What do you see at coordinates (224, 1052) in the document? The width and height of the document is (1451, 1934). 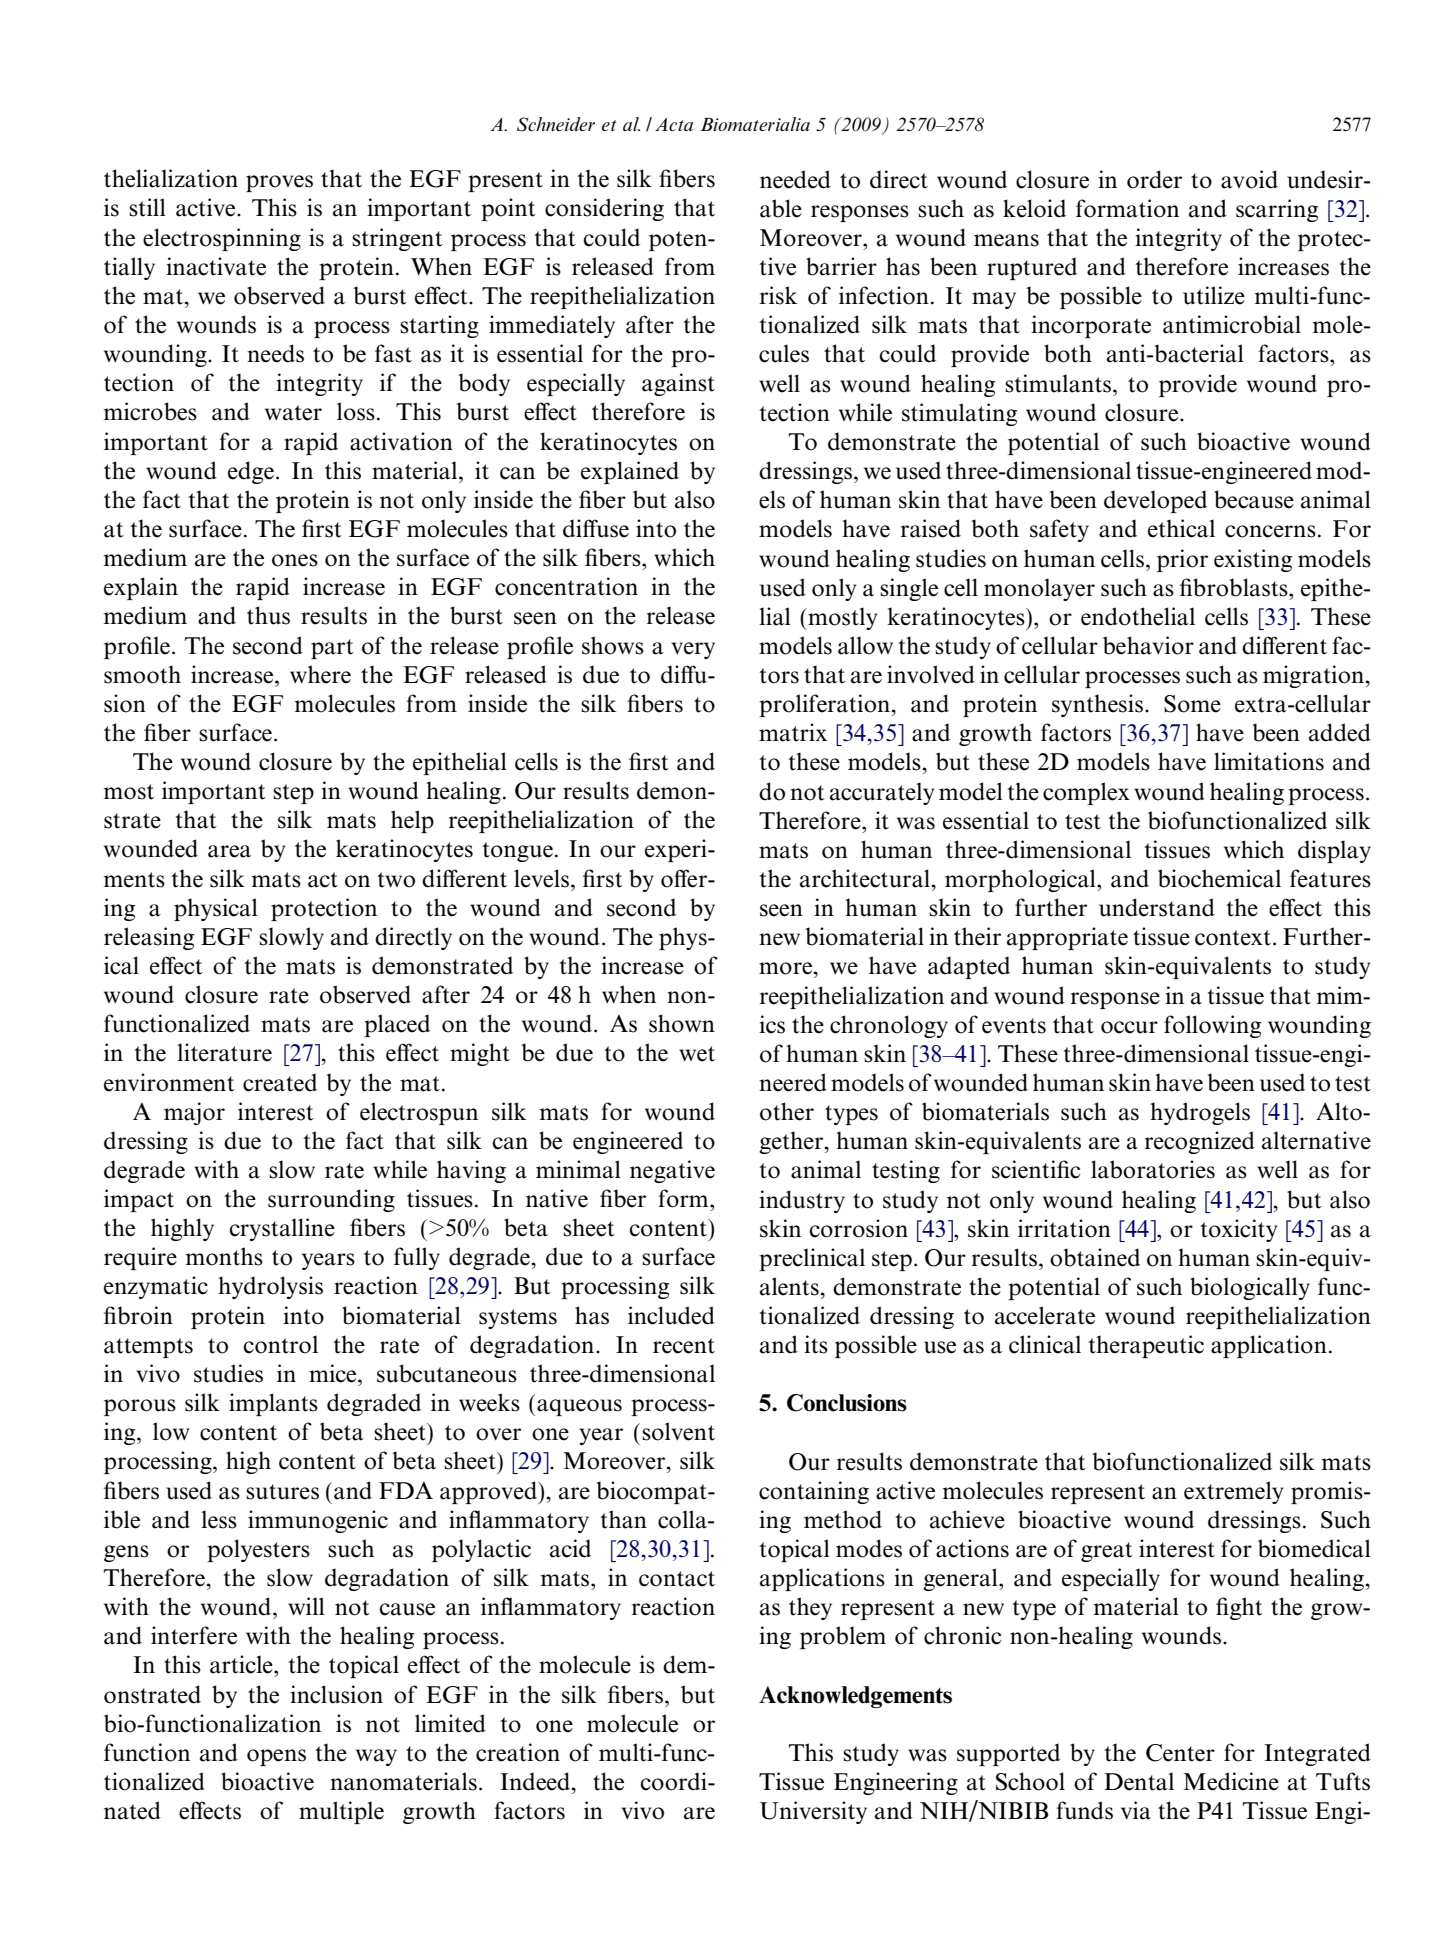 I see `literature` at bounding box center [224, 1052].
